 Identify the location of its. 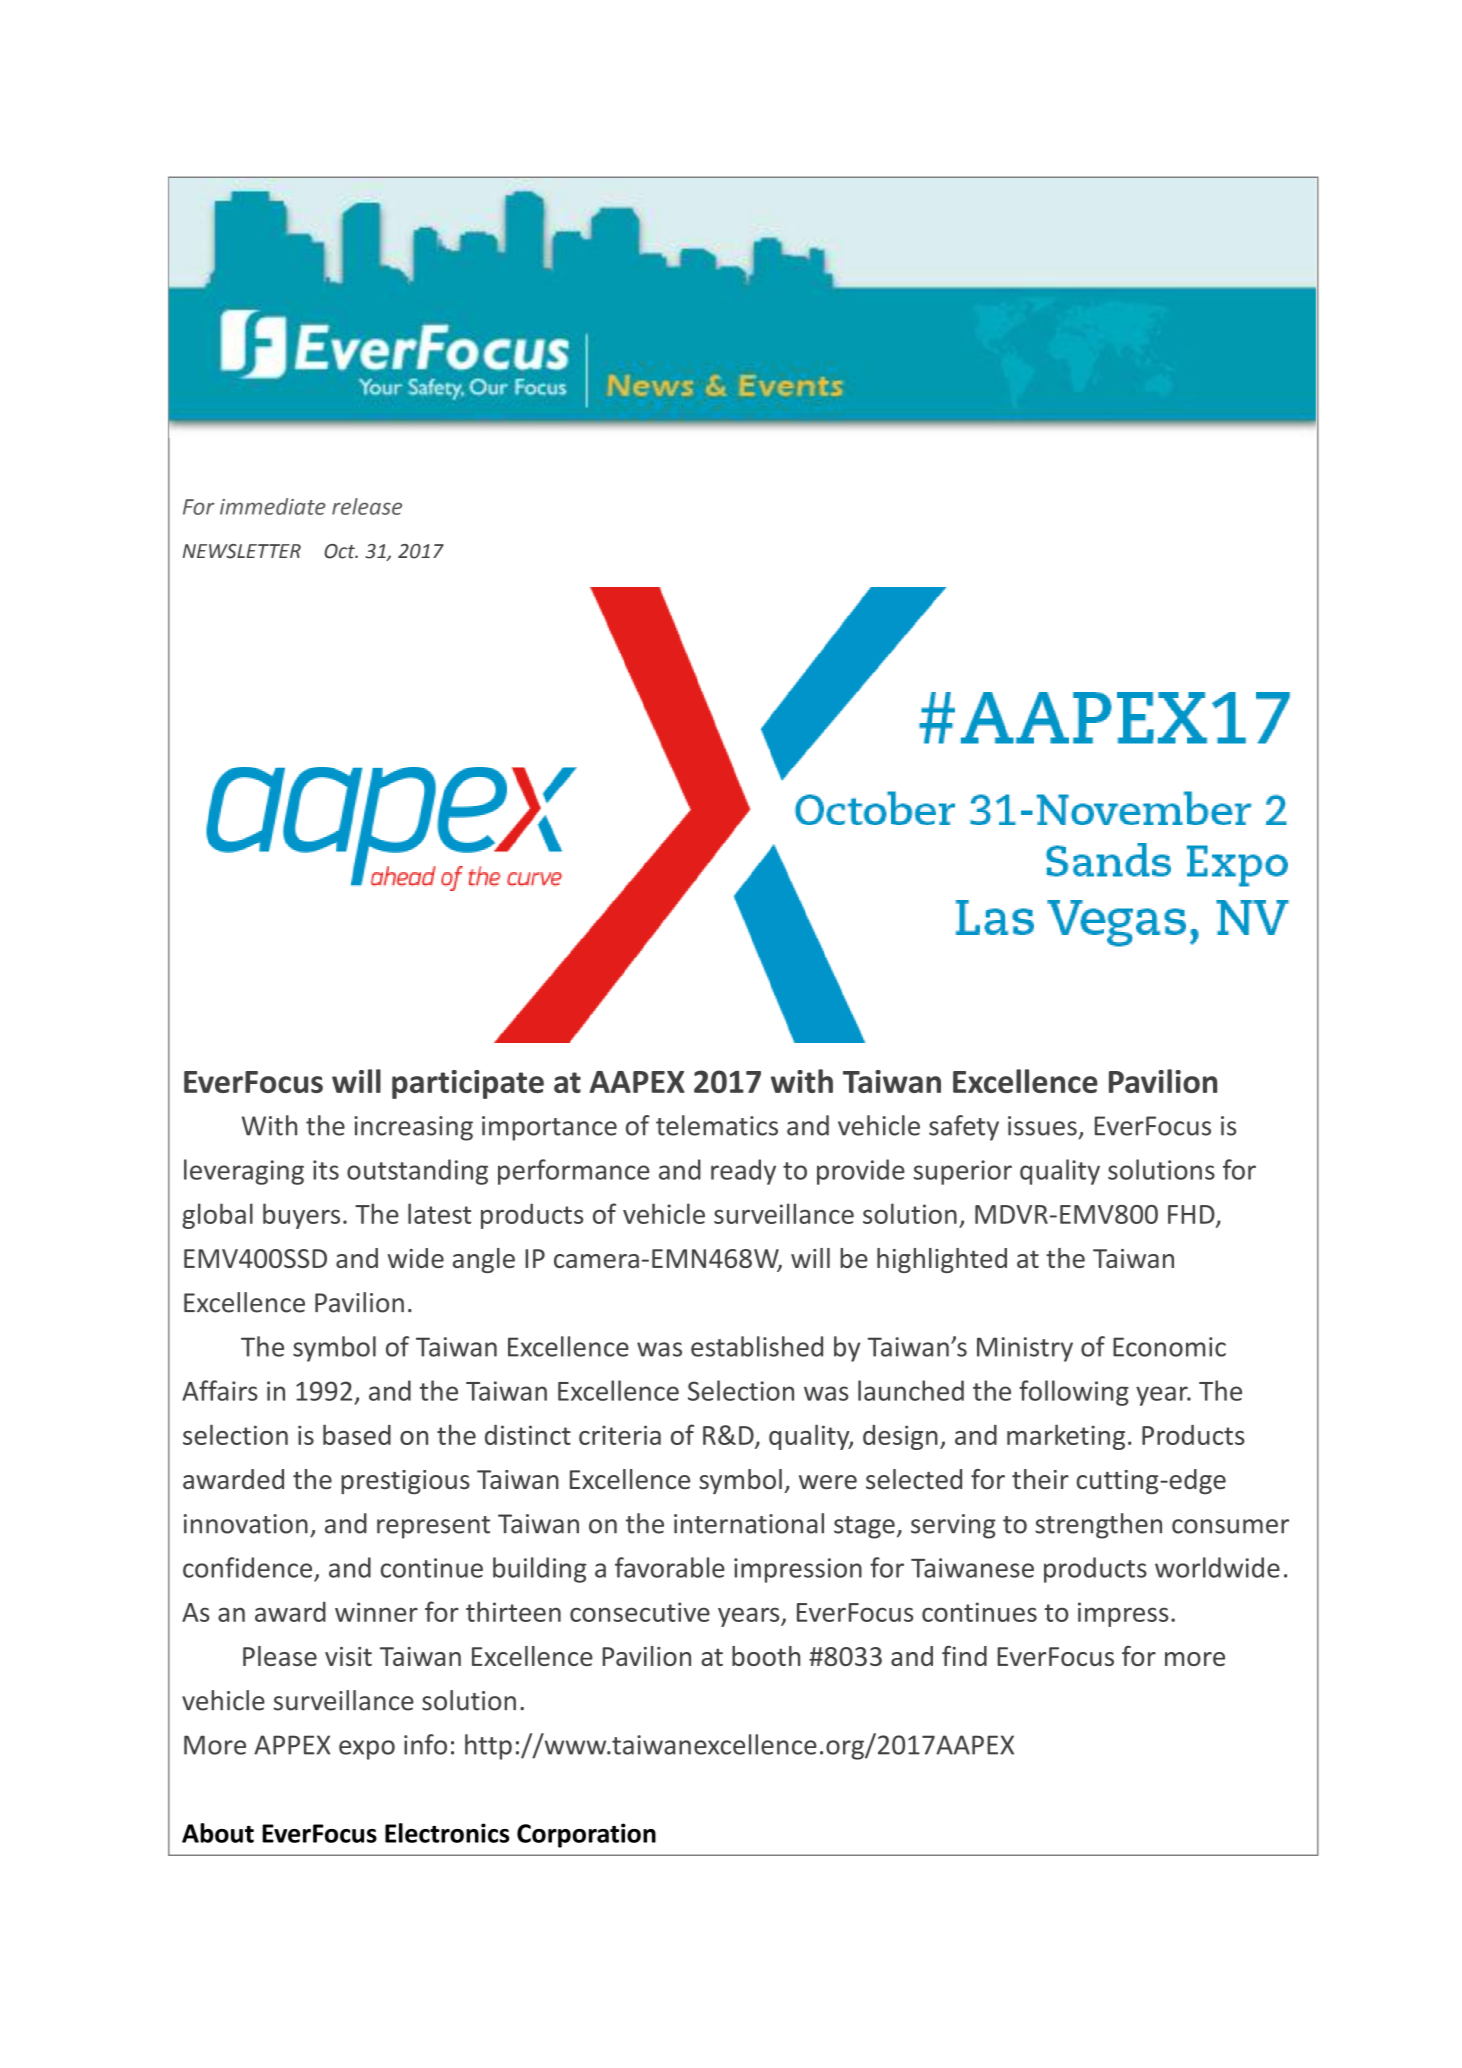
(326, 1170).
